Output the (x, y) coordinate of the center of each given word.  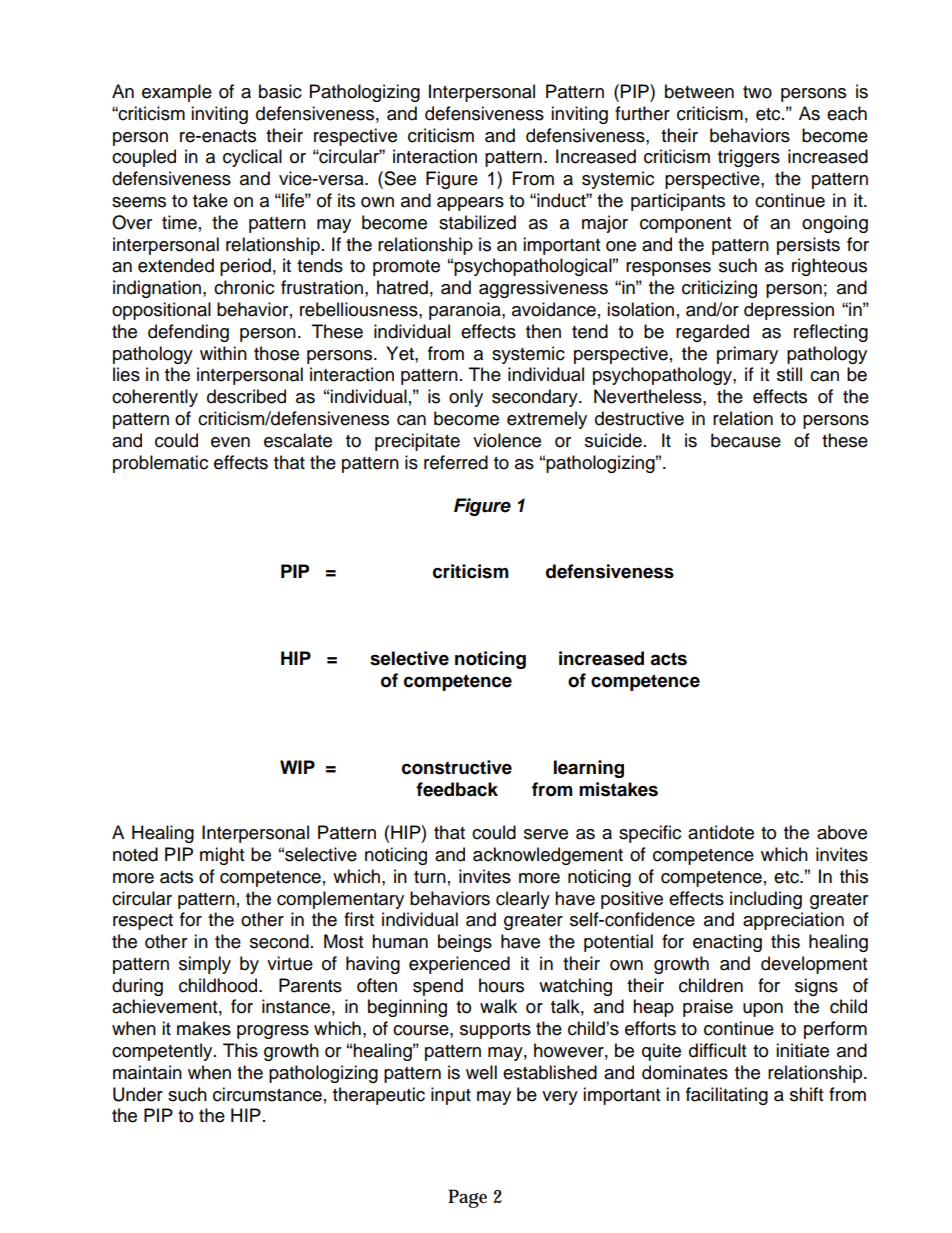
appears (470, 204)
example (177, 93)
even (230, 442)
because (746, 440)
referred (456, 462)
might (222, 856)
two (757, 92)
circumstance (267, 1094)
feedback (457, 789)
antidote (721, 832)
